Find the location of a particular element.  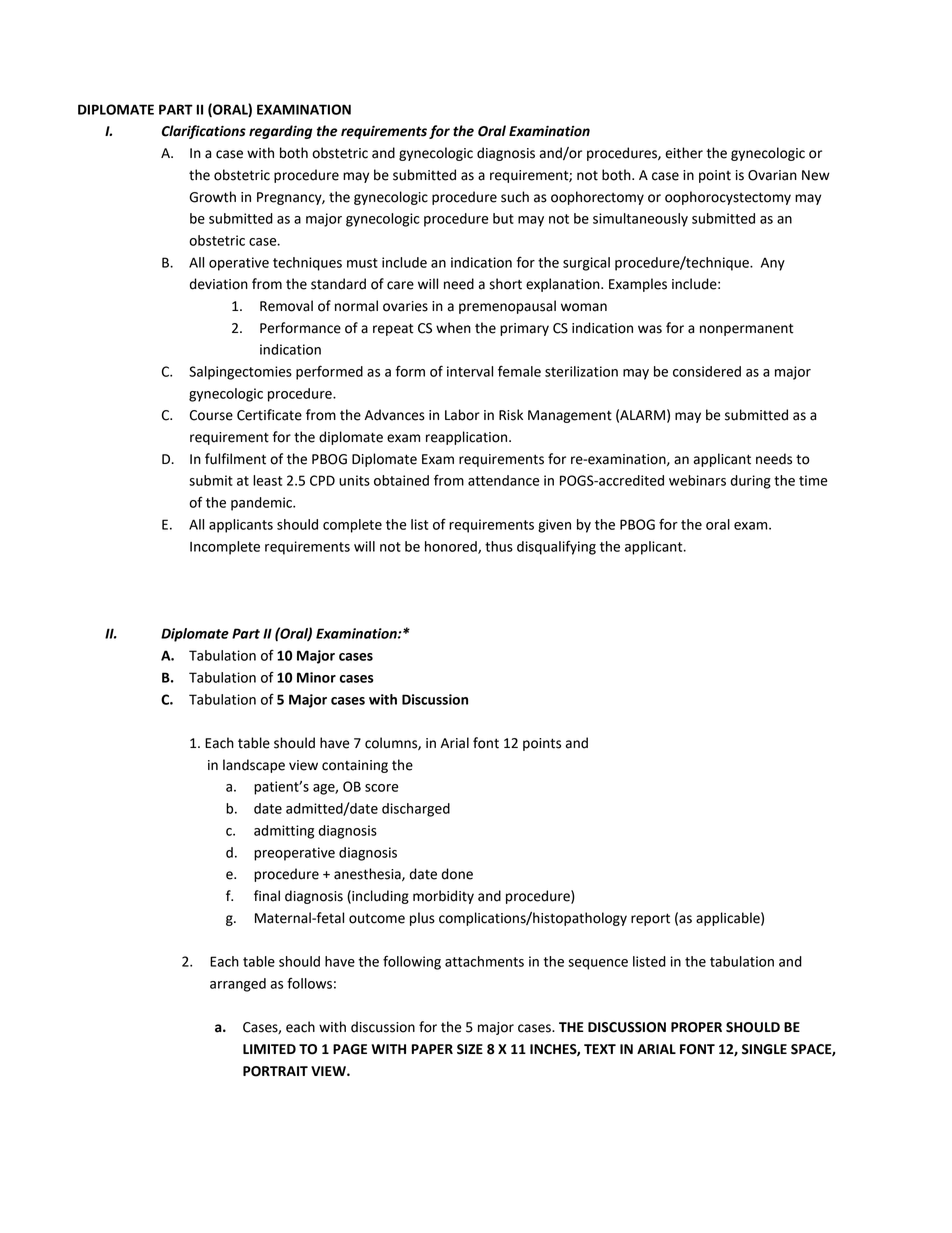

report is located at coordinates (650, 919).
